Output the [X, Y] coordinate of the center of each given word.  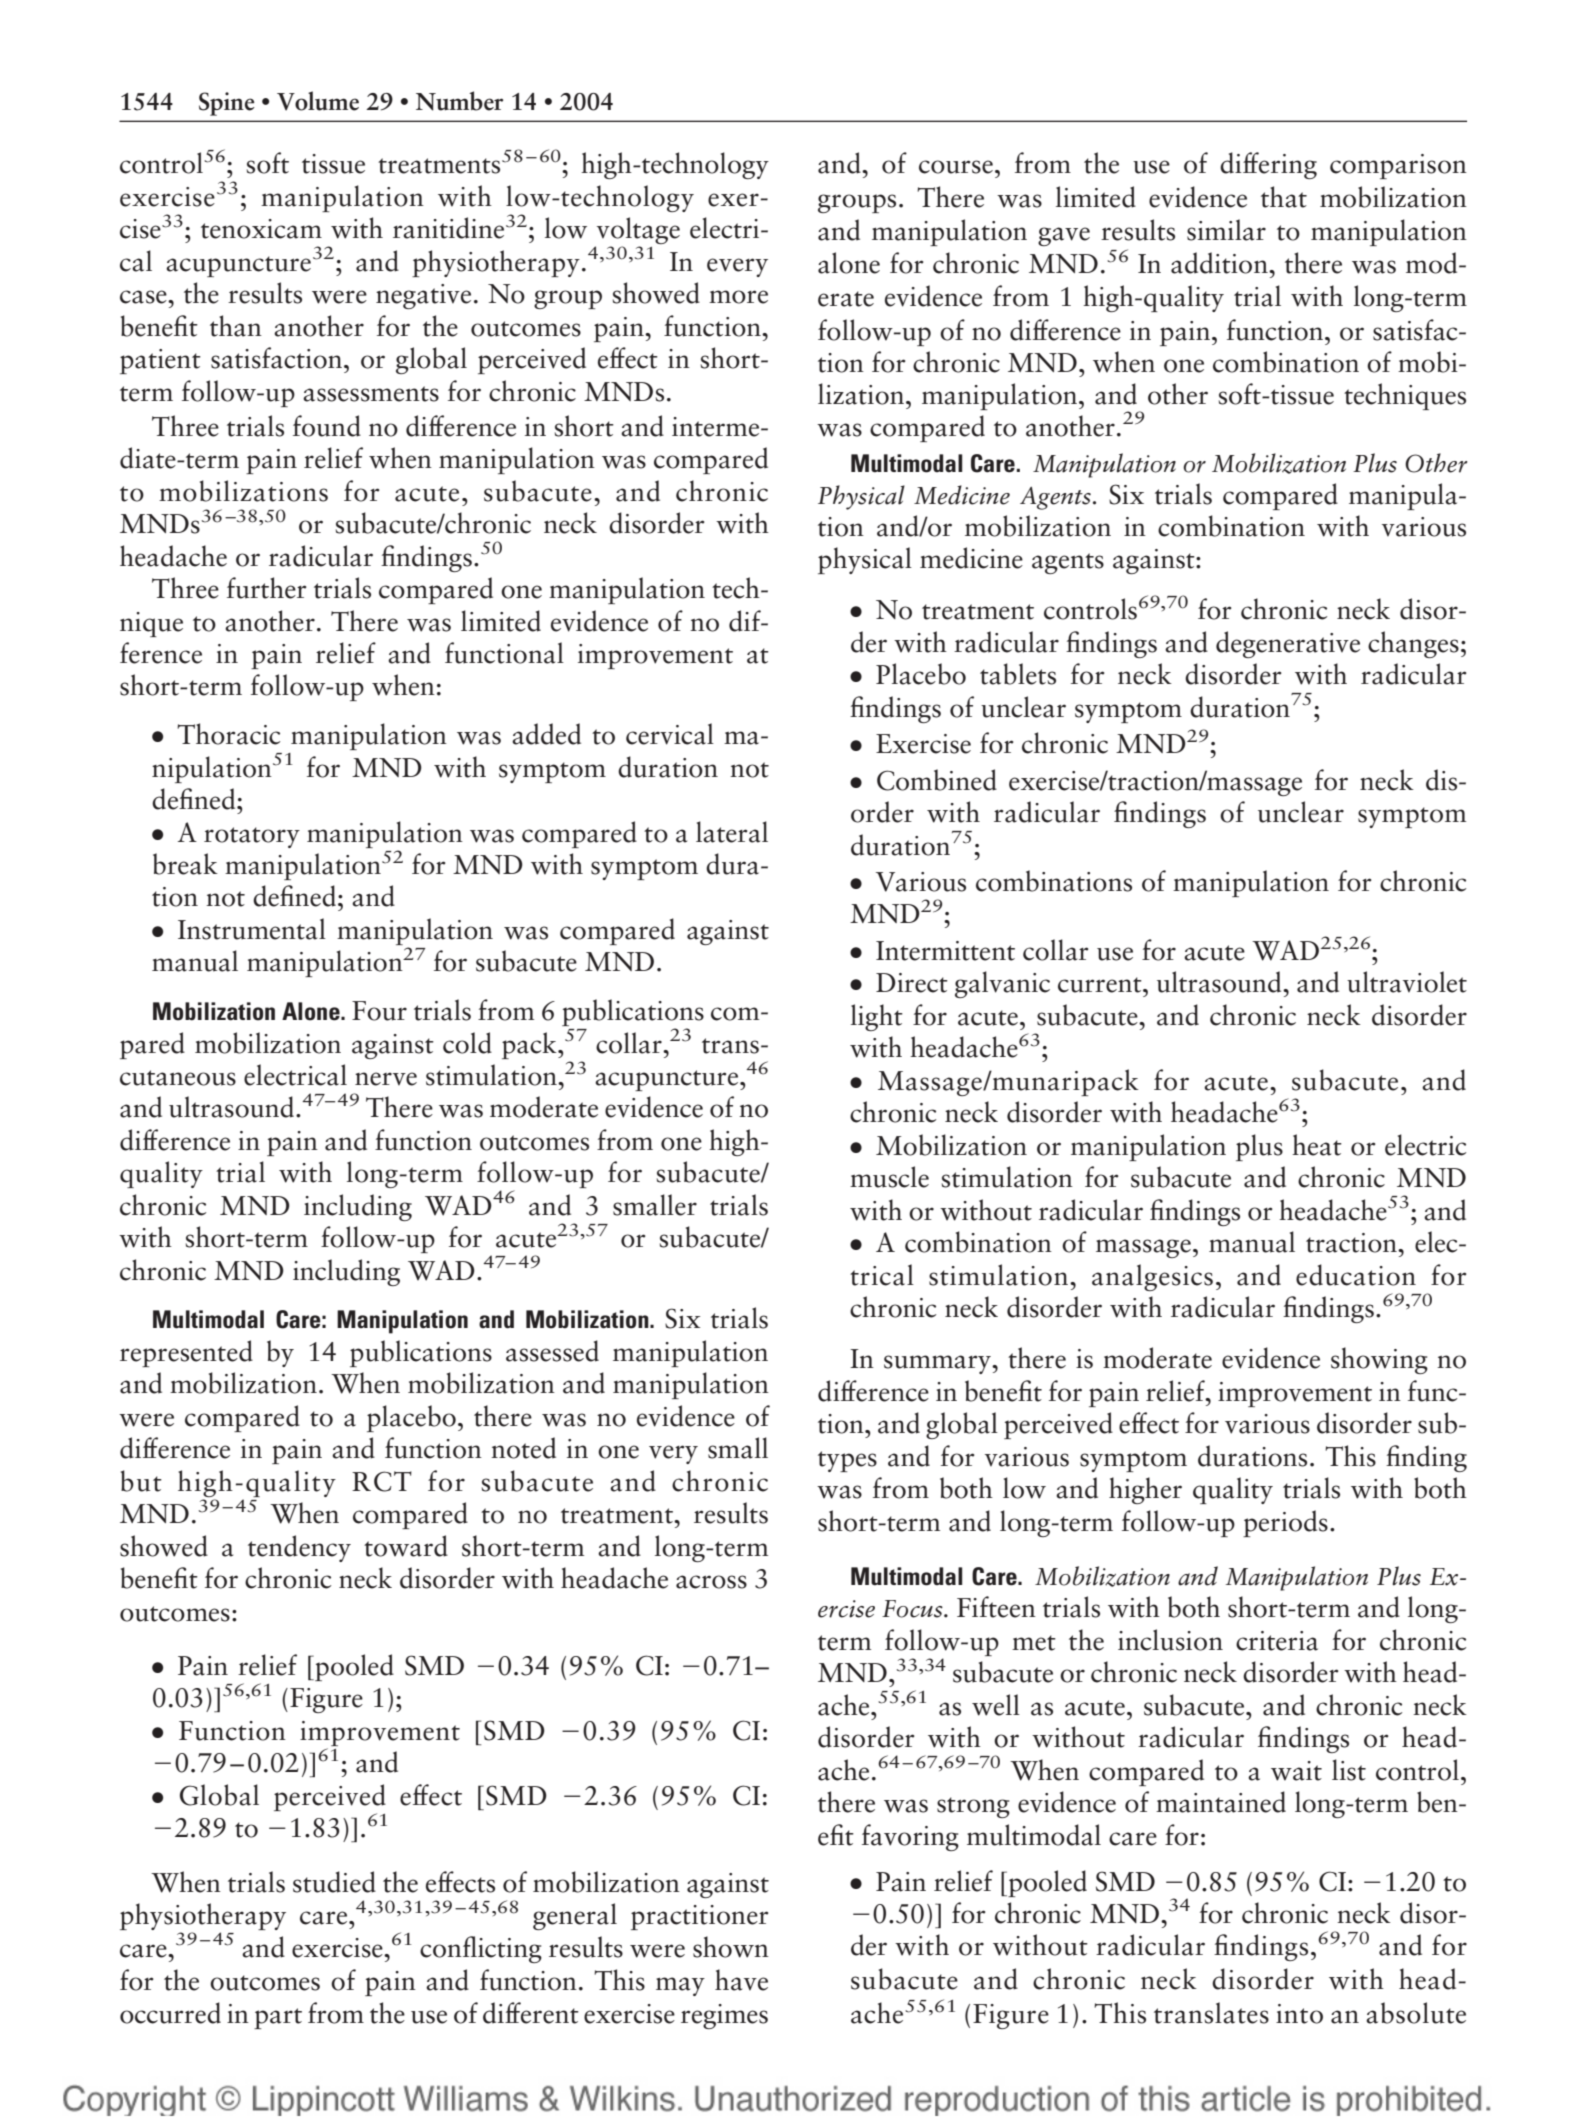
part [278, 2018]
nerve [386, 1079]
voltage [637, 232]
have [741, 1980]
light [877, 1017]
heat [1317, 1145]
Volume [318, 101]
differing [1268, 165]
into [1299, 2014]
